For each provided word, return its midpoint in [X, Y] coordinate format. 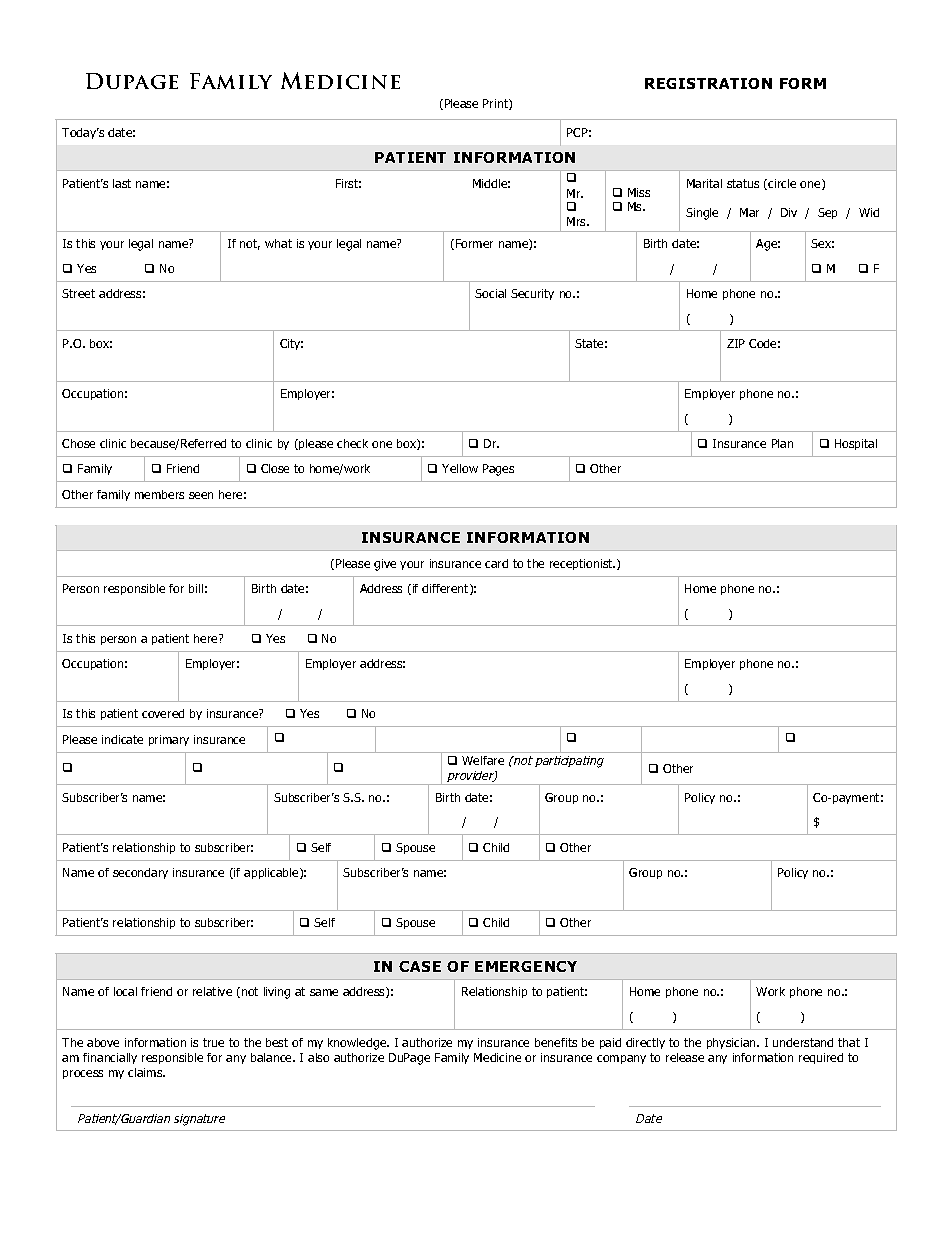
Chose [78, 443]
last [122, 183]
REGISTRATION [708, 83]
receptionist [582, 564]
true [213, 1042]
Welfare [483, 760]
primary [169, 740]
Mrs [578, 221]
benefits [556, 1042]
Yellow [460, 468]
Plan [782, 443]
